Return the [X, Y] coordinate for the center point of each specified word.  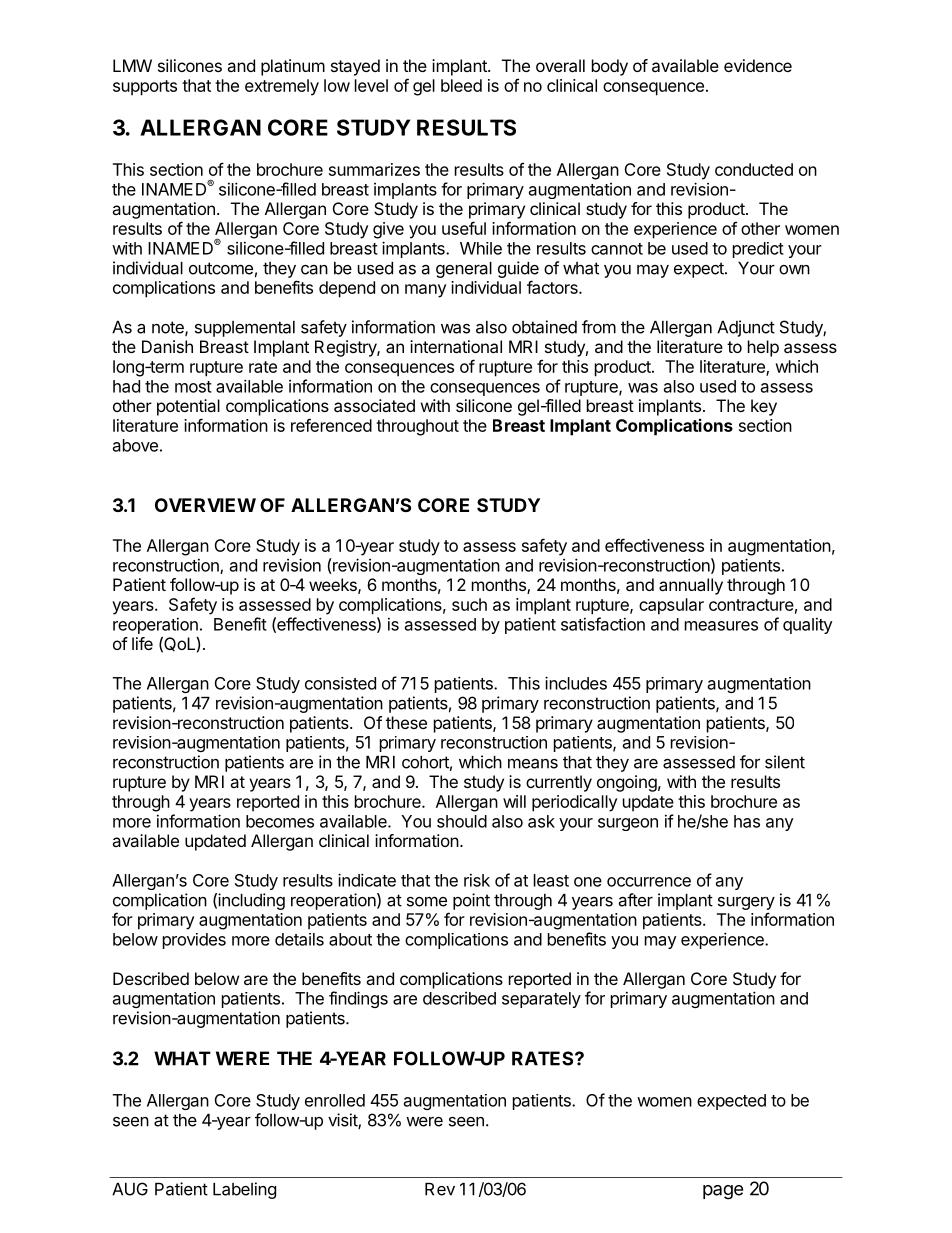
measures [721, 626]
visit [343, 1121]
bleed [461, 85]
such [469, 604]
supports [145, 88]
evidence [758, 65]
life [142, 643]
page [723, 1192]
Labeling [244, 1190]
